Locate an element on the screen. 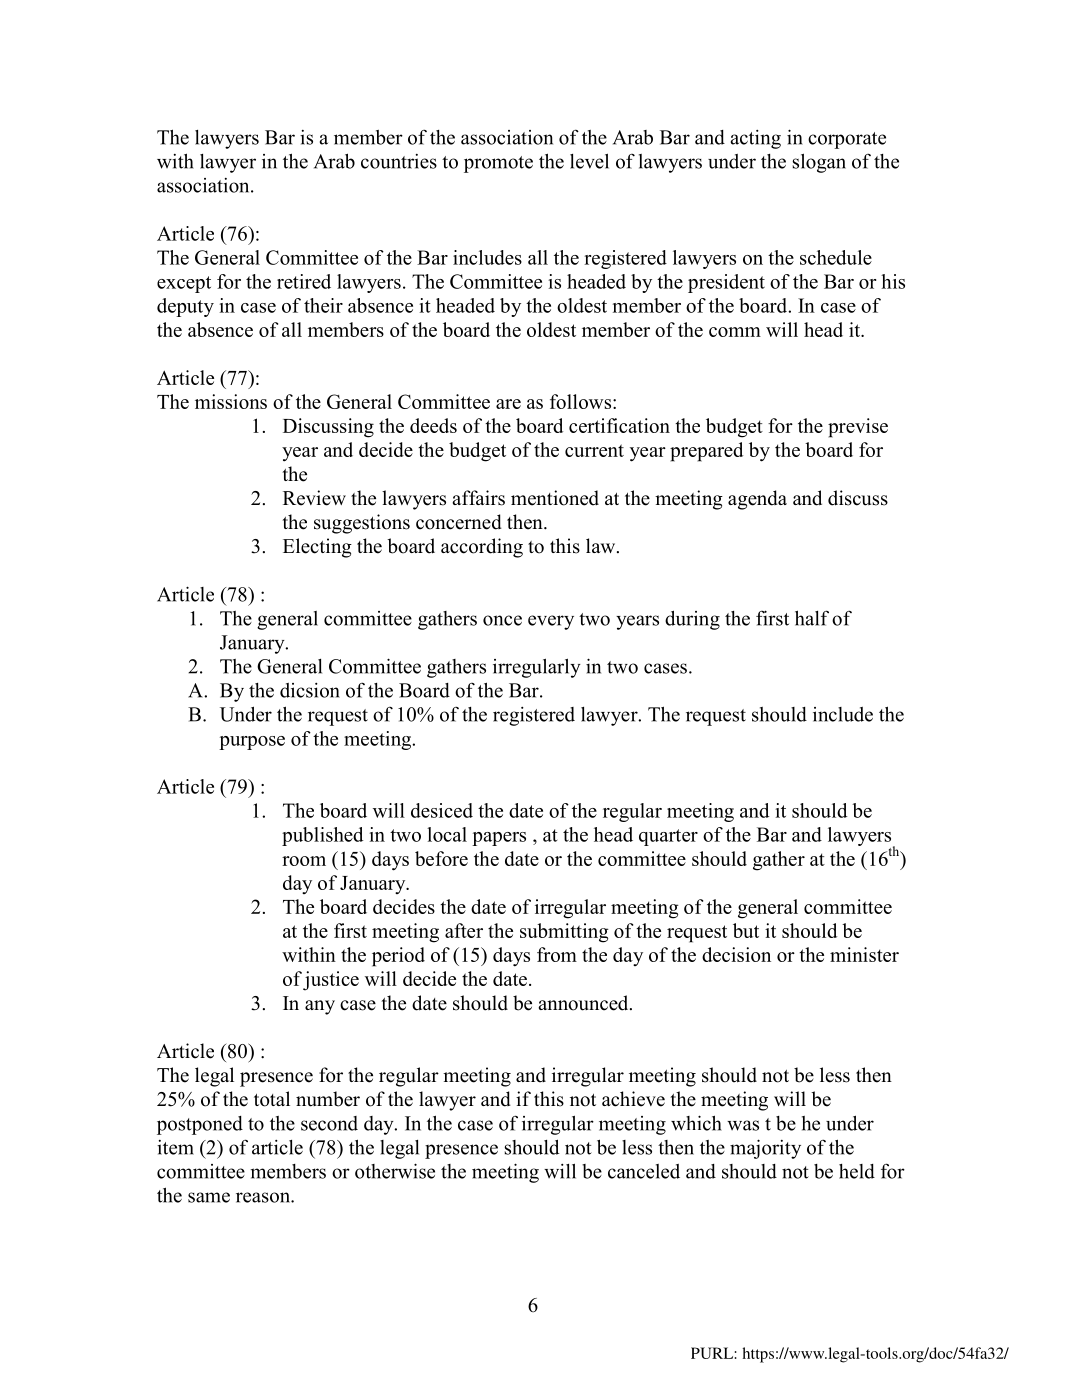 This screenshot has width=1066, height=1380. Review is located at coordinates (314, 498).
